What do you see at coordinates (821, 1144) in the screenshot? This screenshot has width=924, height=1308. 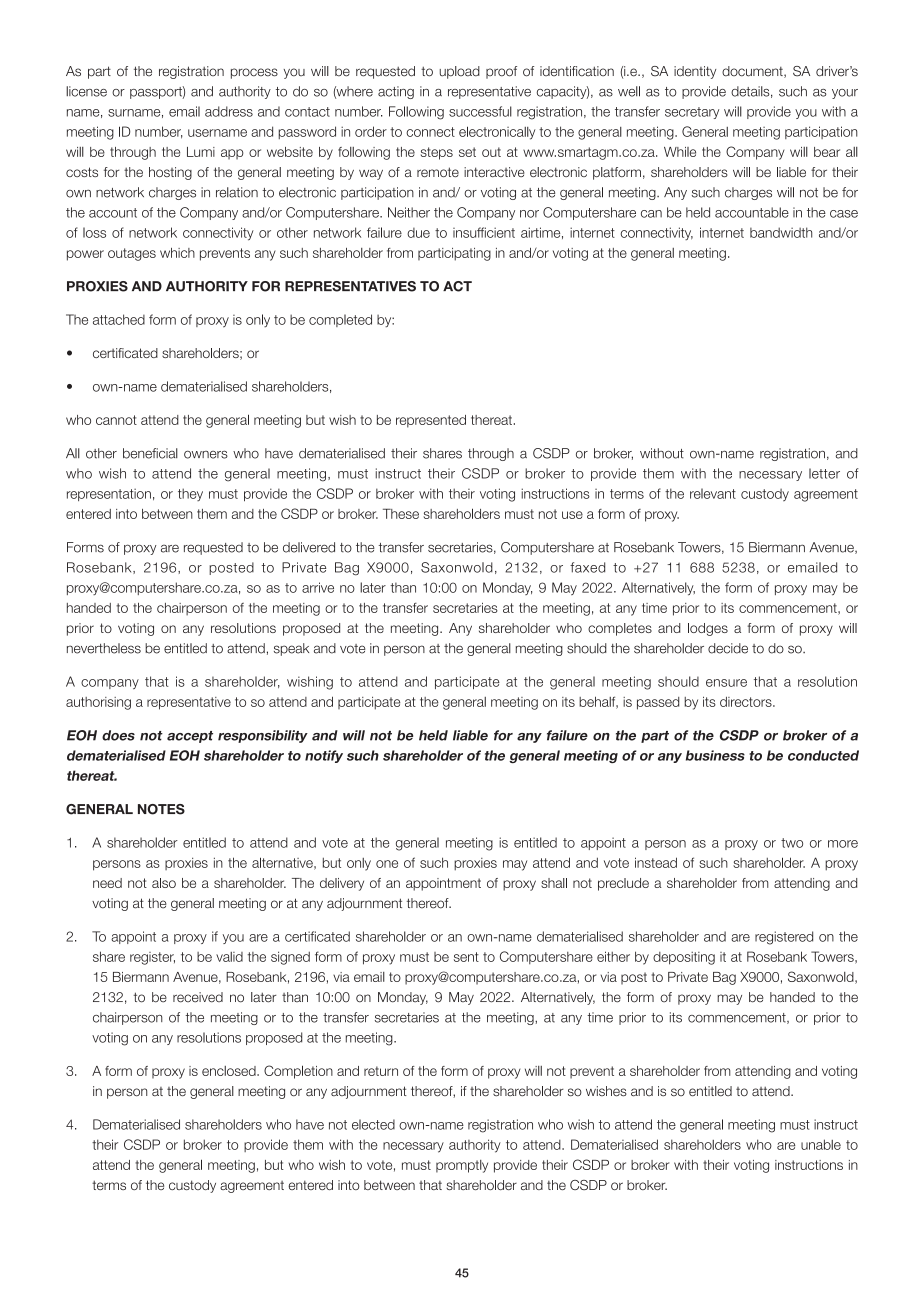 I see `unable` at bounding box center [821, 1144].
